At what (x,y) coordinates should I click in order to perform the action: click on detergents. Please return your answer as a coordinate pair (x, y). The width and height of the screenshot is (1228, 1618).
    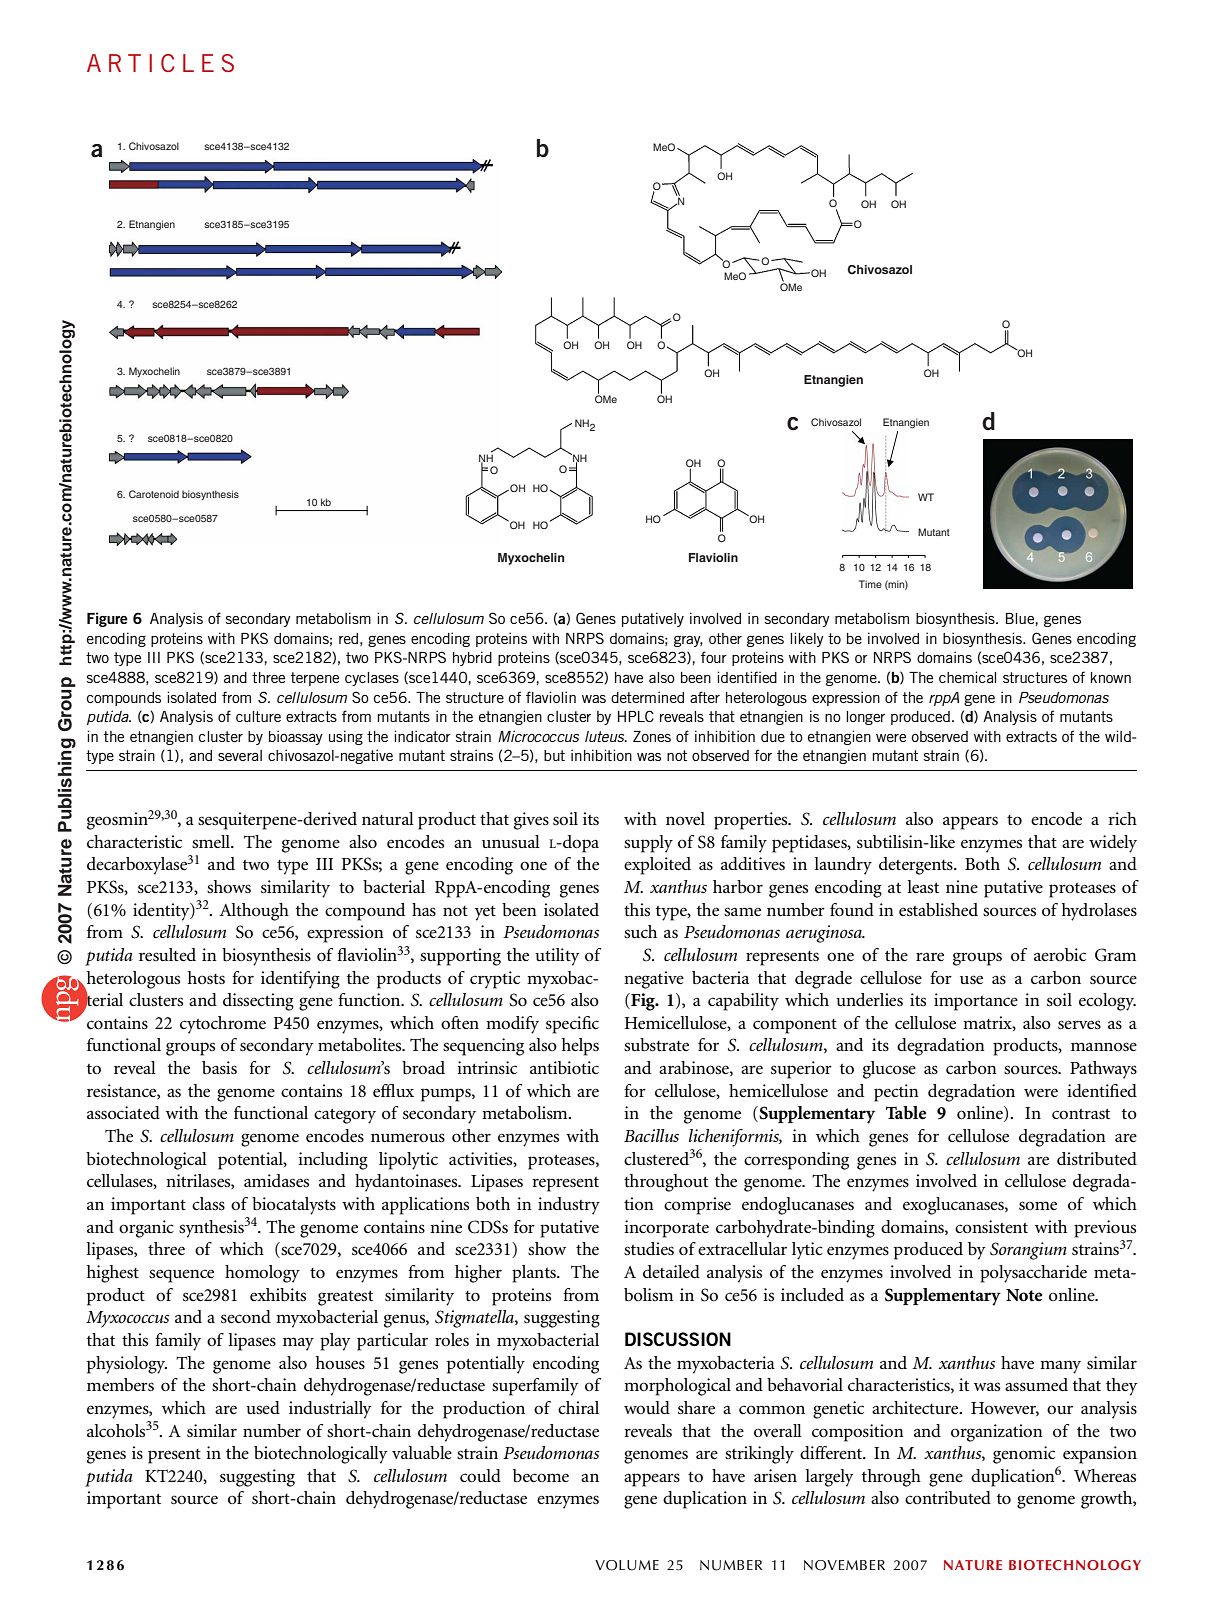
    Looking at the image, I should click on (917, 866).
